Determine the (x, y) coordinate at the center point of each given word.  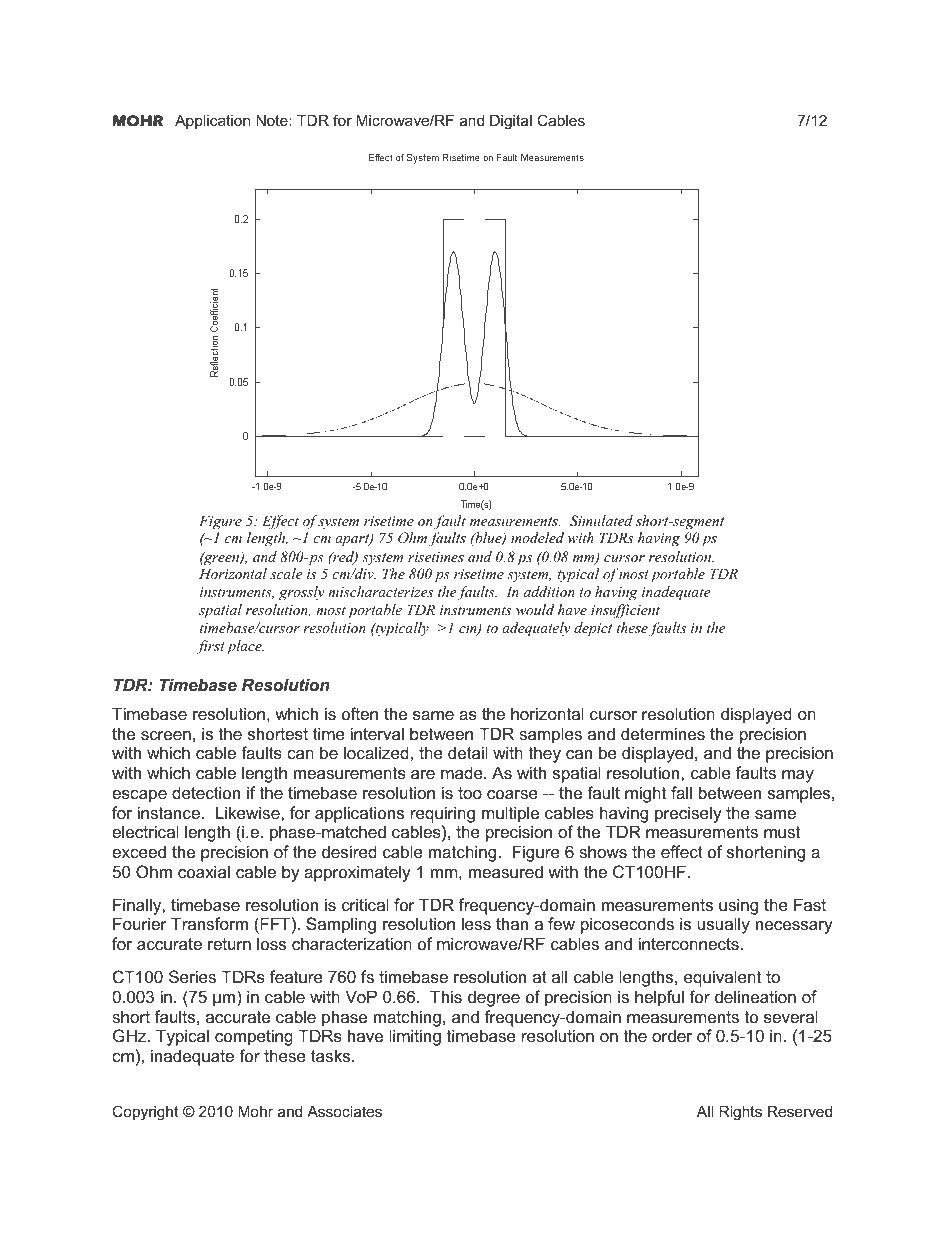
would (535, 609)
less (476, 923)
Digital (511, 122)
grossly (302, 593)
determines (663, 733)
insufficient (625, 611)
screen (166, 735)
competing (254, 1037)
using (738, 906)
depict (593, 629)
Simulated (601, 521)
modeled (537, 537)
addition (549, 591)
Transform (209, 923)
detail (468, 752)
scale (286, 573)
